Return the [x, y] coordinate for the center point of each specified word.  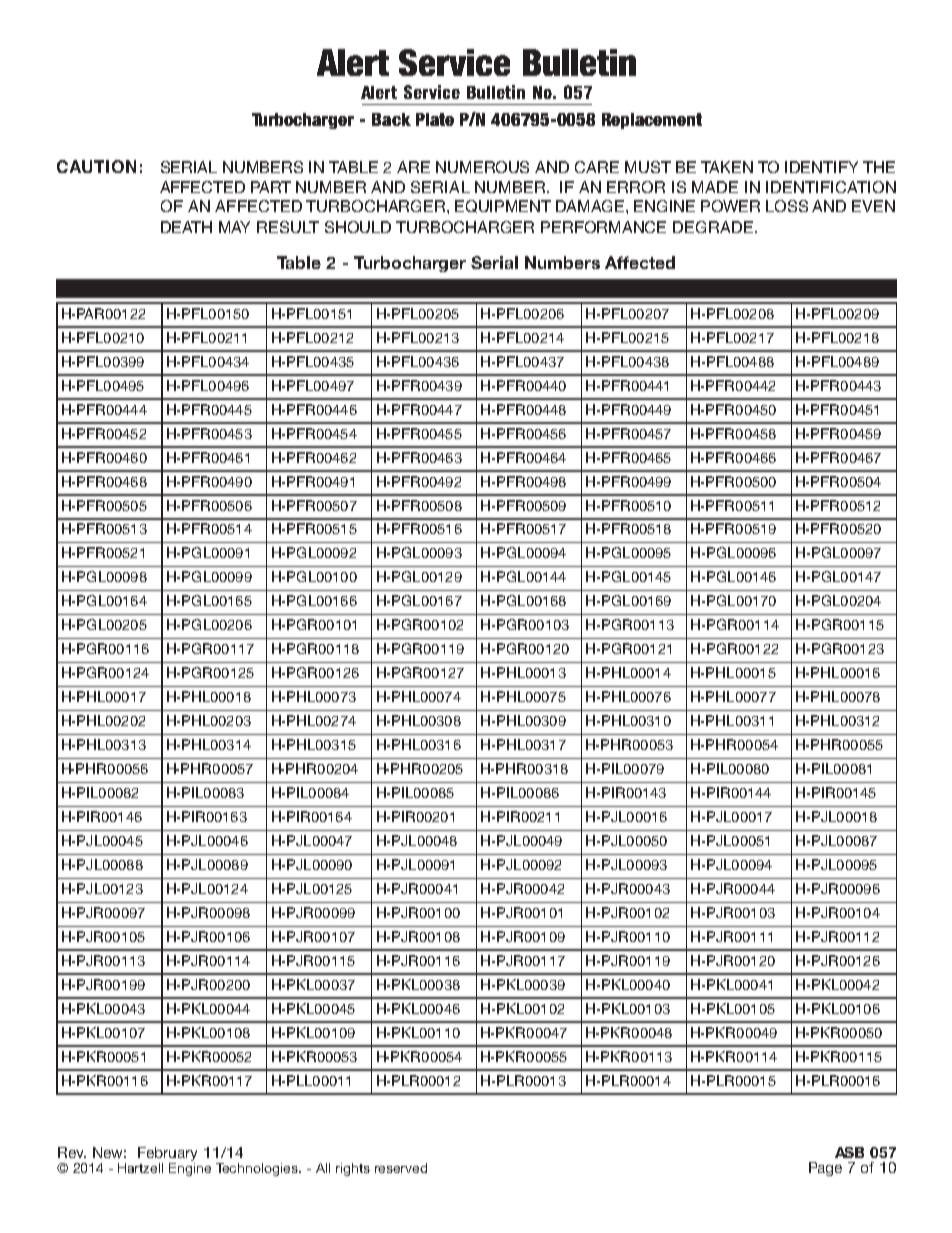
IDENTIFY [821, 167]
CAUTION [96, 166]
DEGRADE [714, 227]
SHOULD [358, 227]
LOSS [787, 206]
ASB [849, 1152]
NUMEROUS [482, 167]
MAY [234, 227]
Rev [72, 1152]
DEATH [186, 227]
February [167, 1154]
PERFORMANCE [603, 227]
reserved [401, 1168]
